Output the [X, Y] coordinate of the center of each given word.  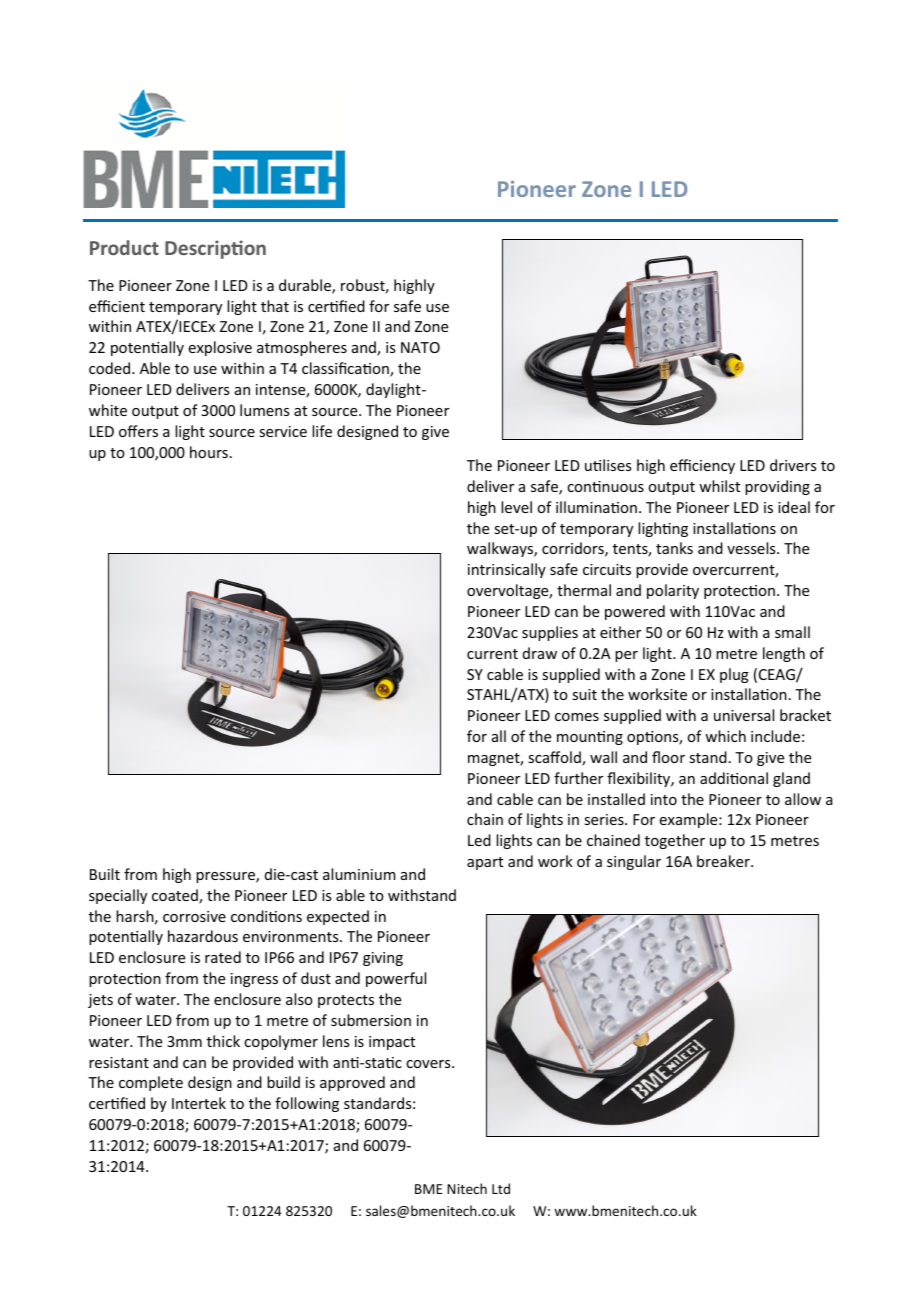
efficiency [702, 466]
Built [105, 874]
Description [215, 249]
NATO [420, 347]
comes [577, 717]
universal [744, 715]
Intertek [199, 1103]
